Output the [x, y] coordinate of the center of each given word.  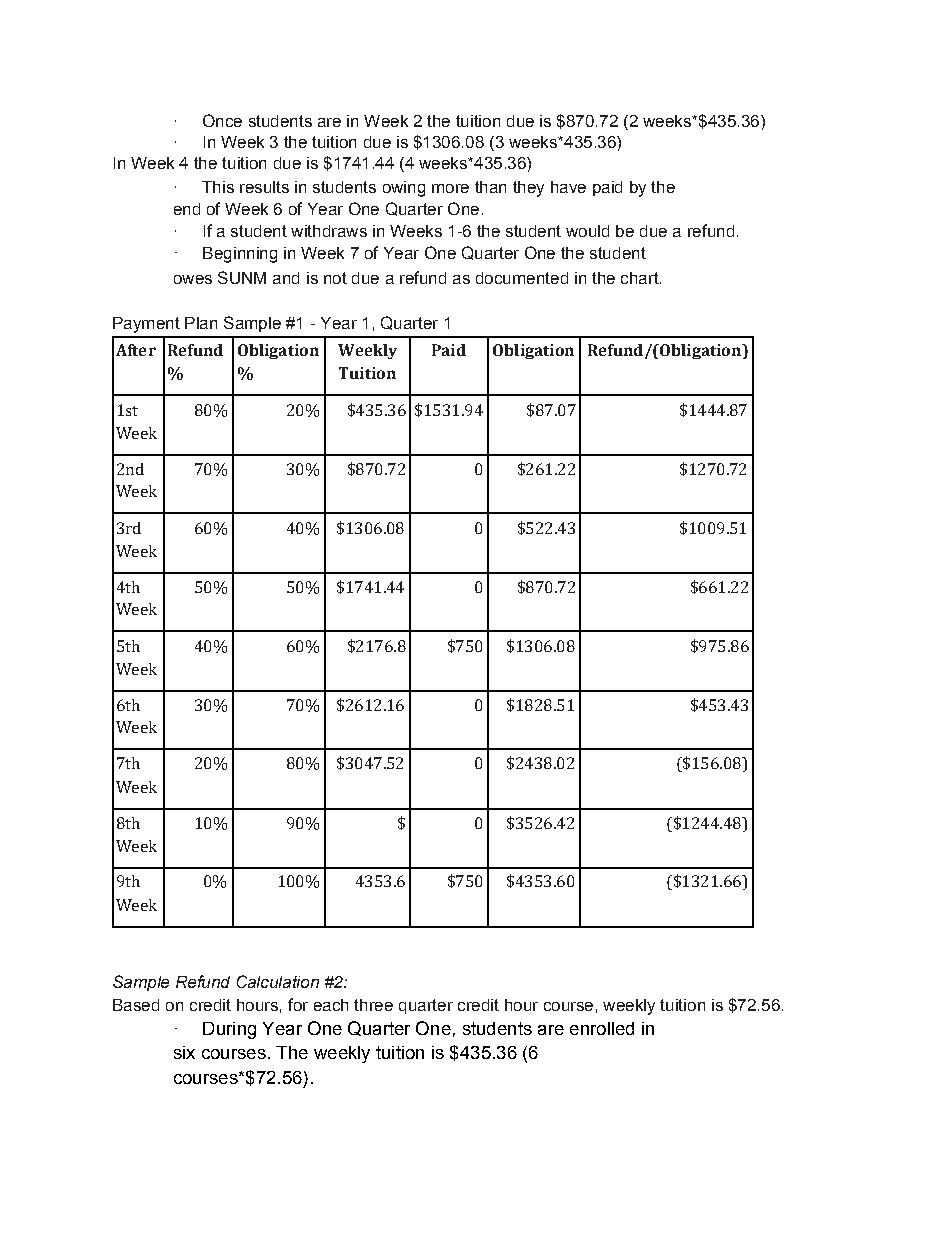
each [331, 1005]
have [568, 187]
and [286, 278]
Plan [201, 323]
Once [222, 120]
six [184, 1052]
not [335, 278]
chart [641, 278]
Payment [146, 325]
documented [522, 278]
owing [404, 189]
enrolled [602, 1028]
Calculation [278, 981]
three [373, 1005]
